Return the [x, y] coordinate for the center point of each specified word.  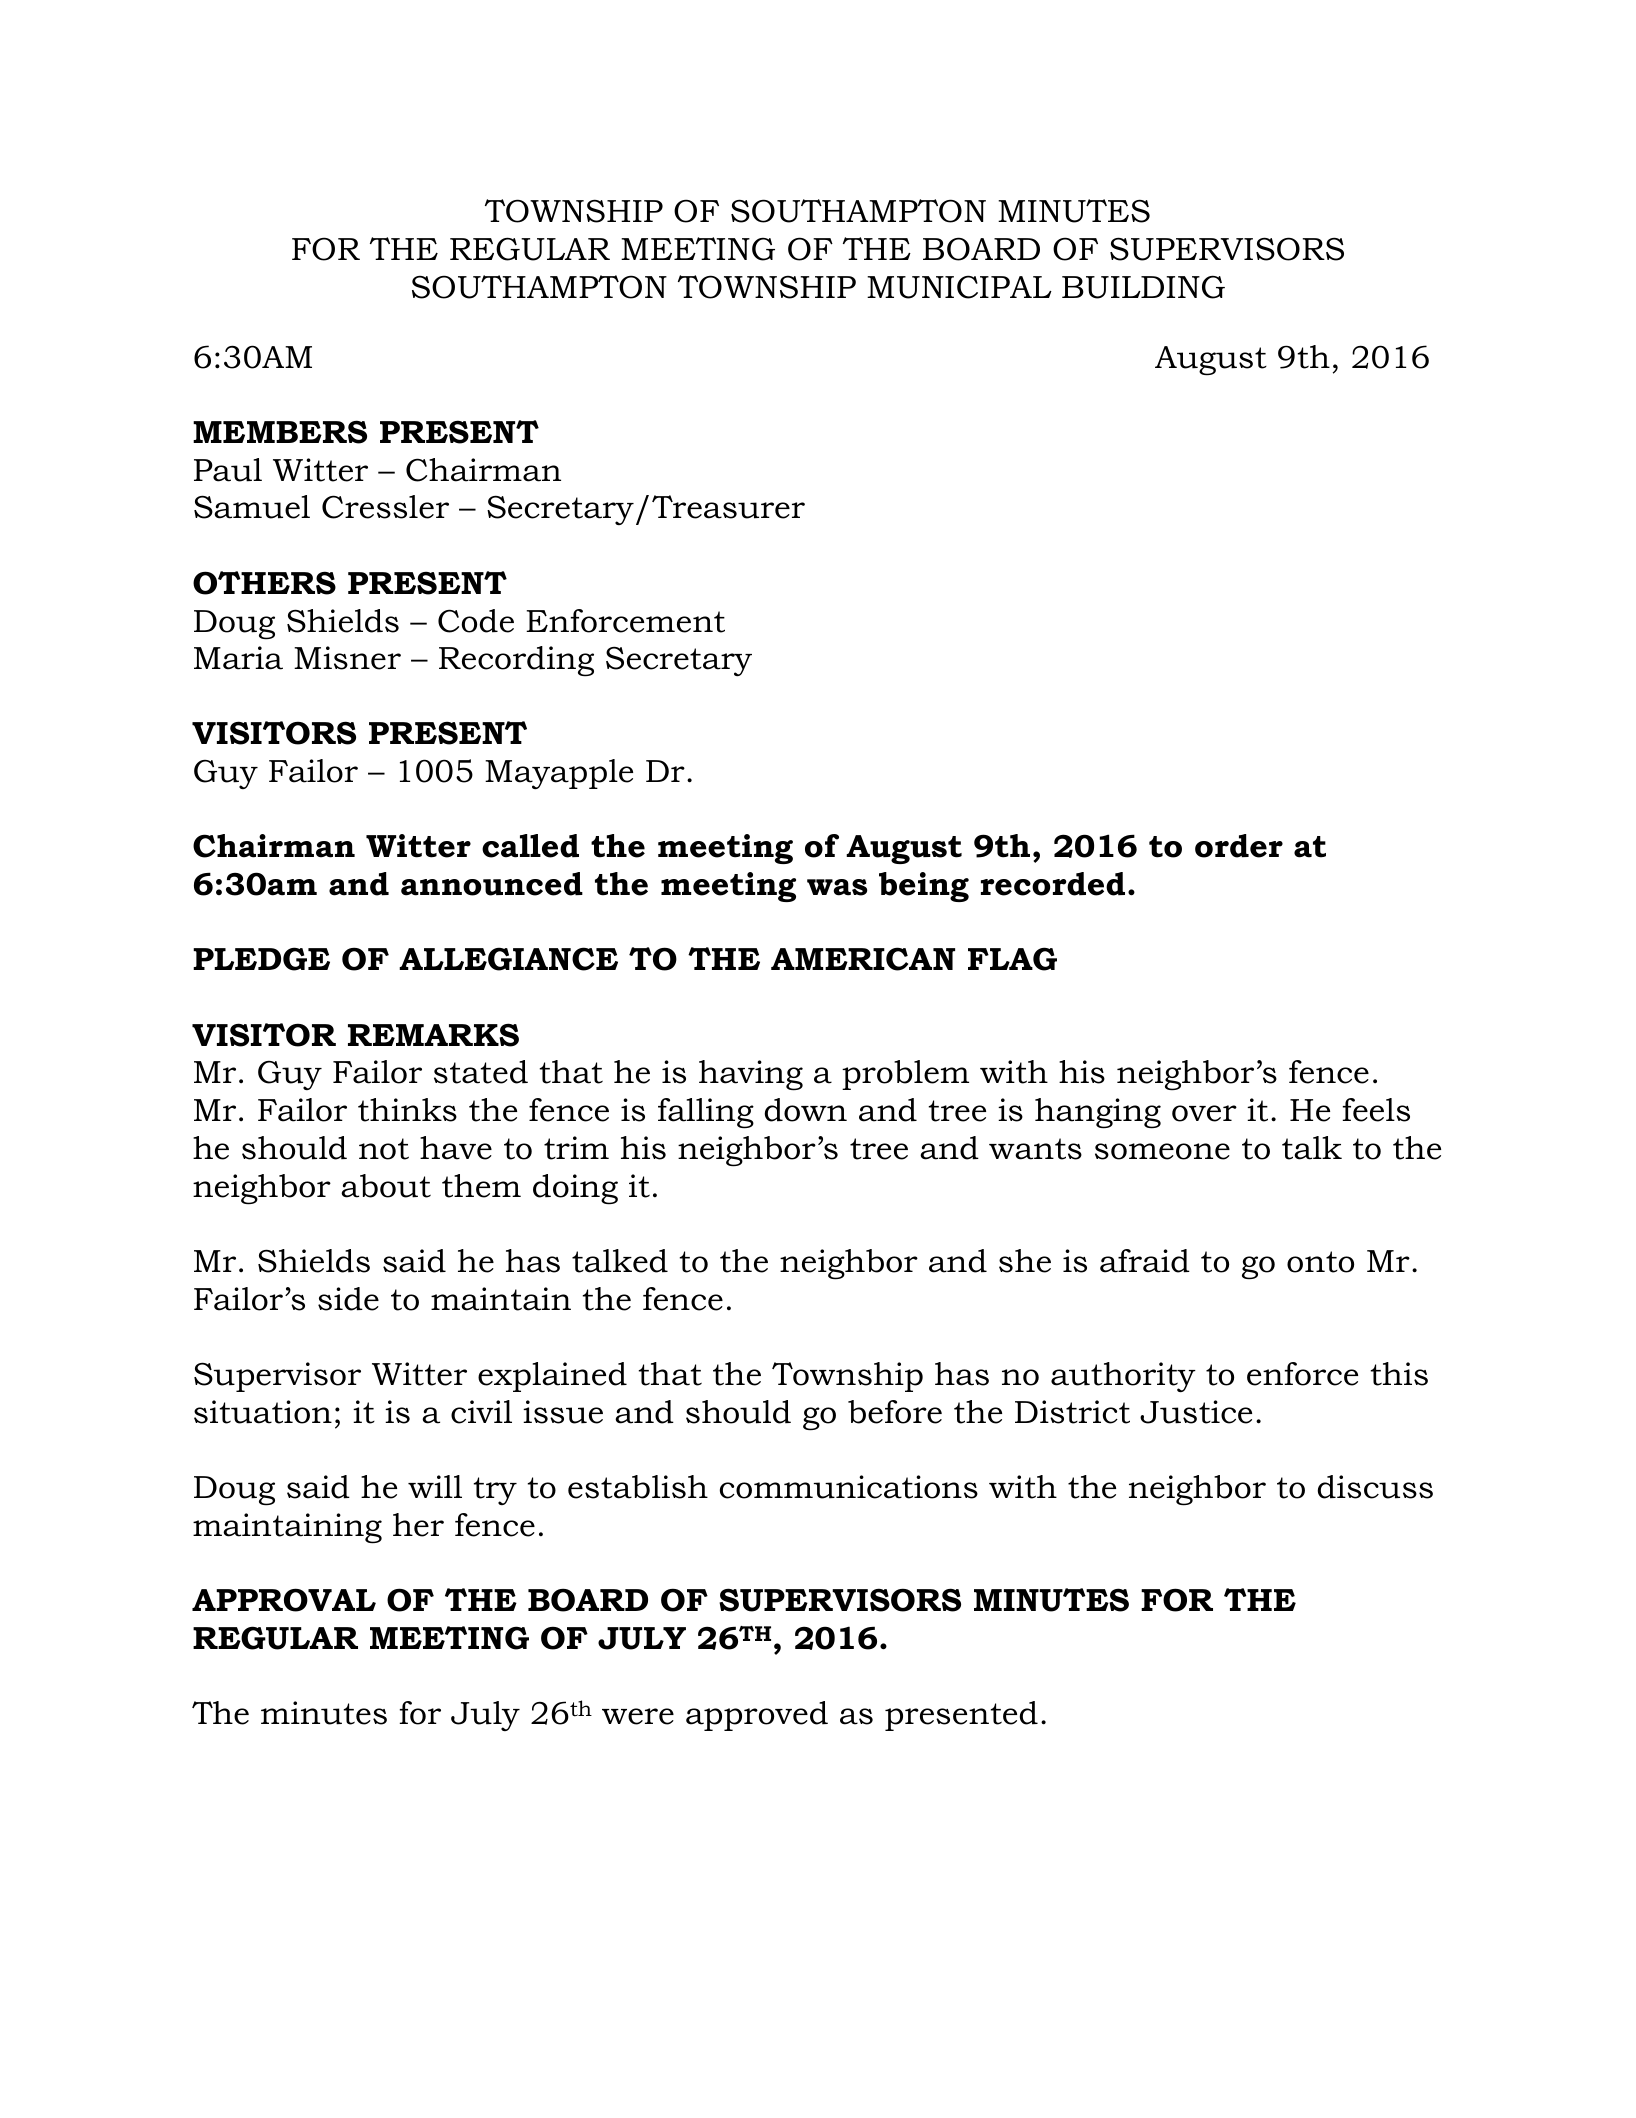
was [837, 887]
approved [757, 1716]
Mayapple [559, 774]
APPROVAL [284, 1600]
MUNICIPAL [959, 287]
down [805, 1110]
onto [1320, 1262]
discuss [1375, 1487]
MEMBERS [280, 432]
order [1239, 846]
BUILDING [1143, 287]
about [386, 1186]
